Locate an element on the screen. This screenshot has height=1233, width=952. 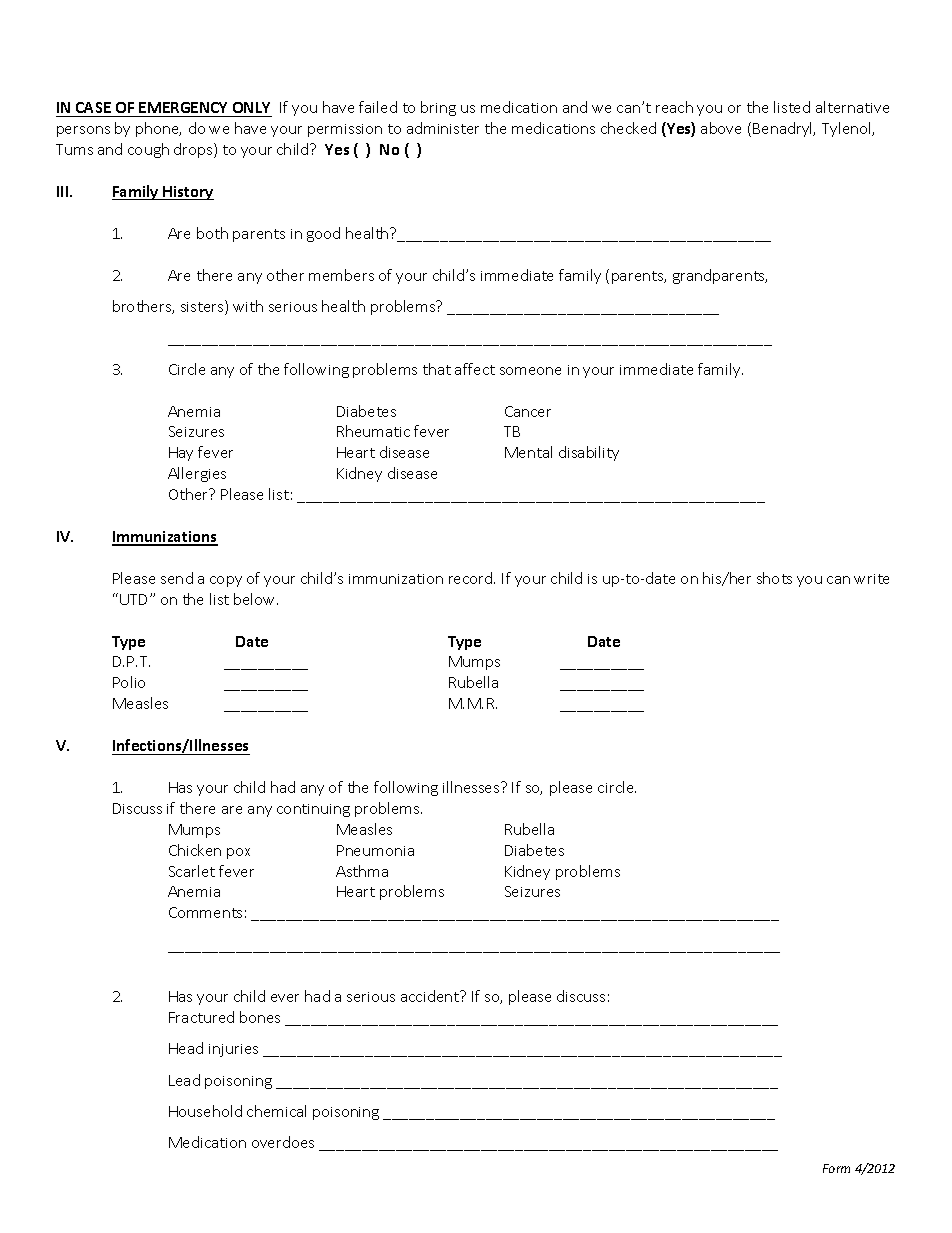
administer is located at coordinates (443, 128).
